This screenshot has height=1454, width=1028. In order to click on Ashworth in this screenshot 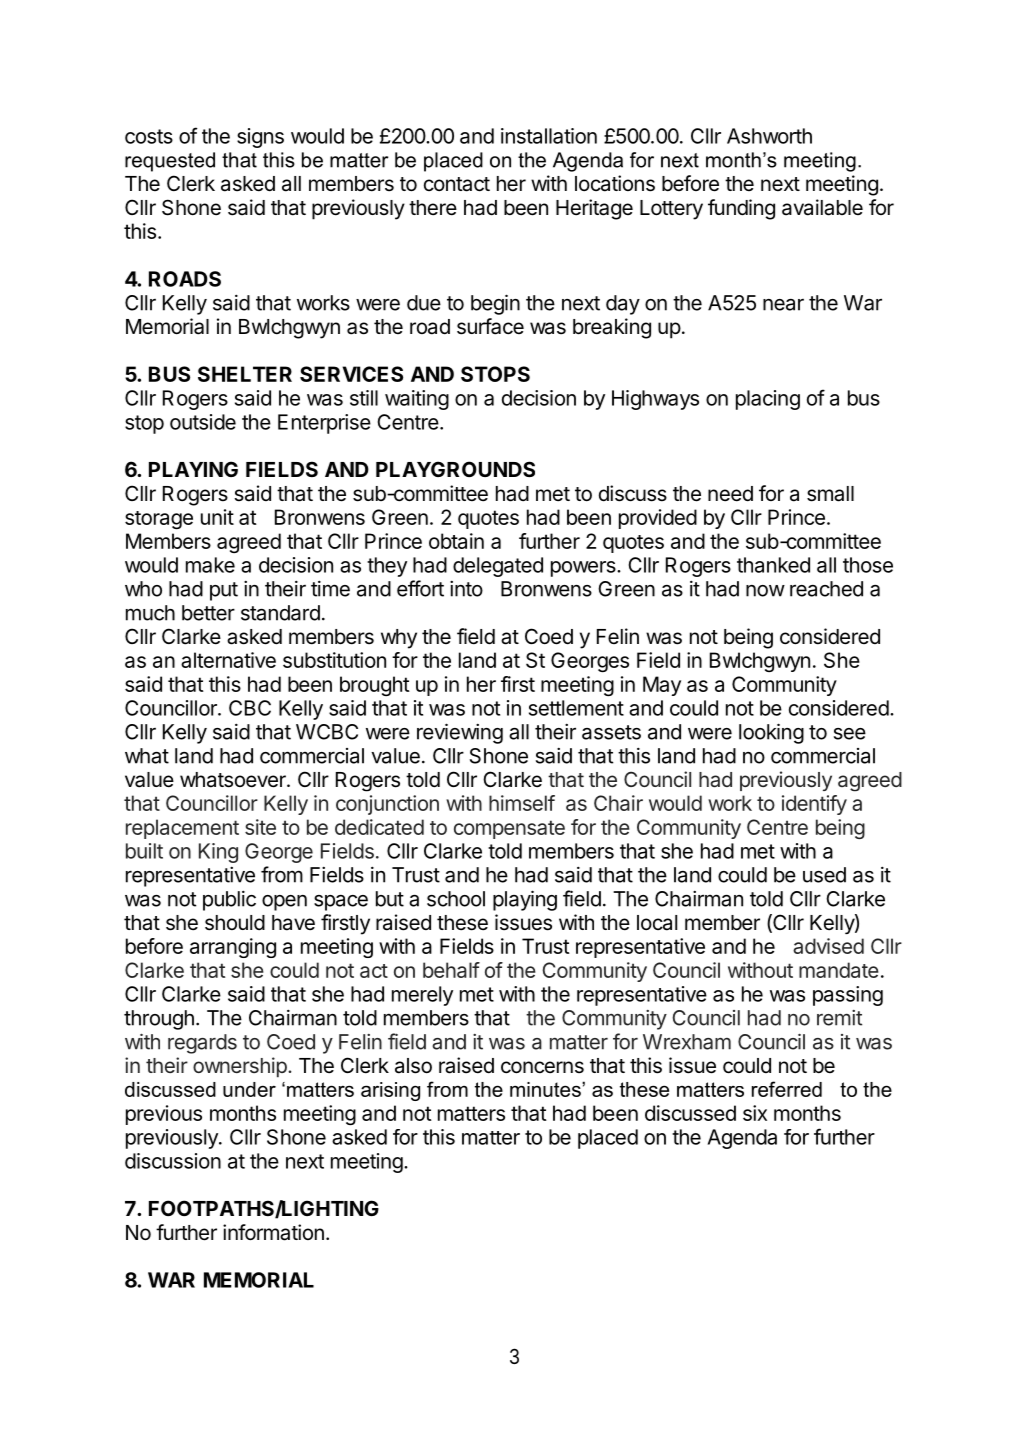, I will do `click(769, 136)`.
